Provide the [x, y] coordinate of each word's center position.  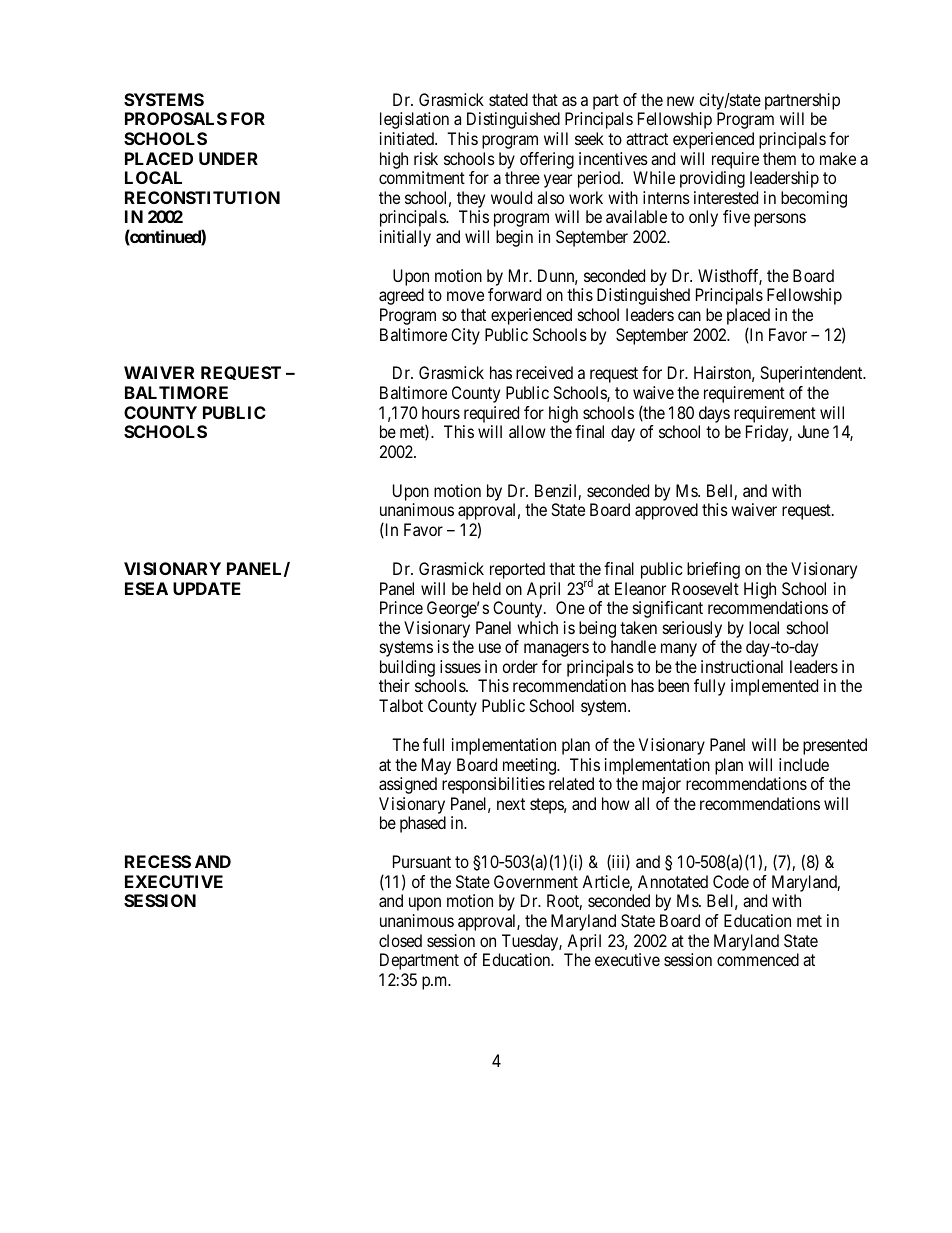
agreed [401, 296]
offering [547, 160]
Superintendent [812, 374]
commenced [758, 959]
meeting [531, 766]
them [779, 158]
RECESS [158, 861]
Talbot [401, 705]
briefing [713, 570]
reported [517, 570]
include [804, 764]
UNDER [228, 158]
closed [400, 940]
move [465, 296]
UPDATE [207, 588]
